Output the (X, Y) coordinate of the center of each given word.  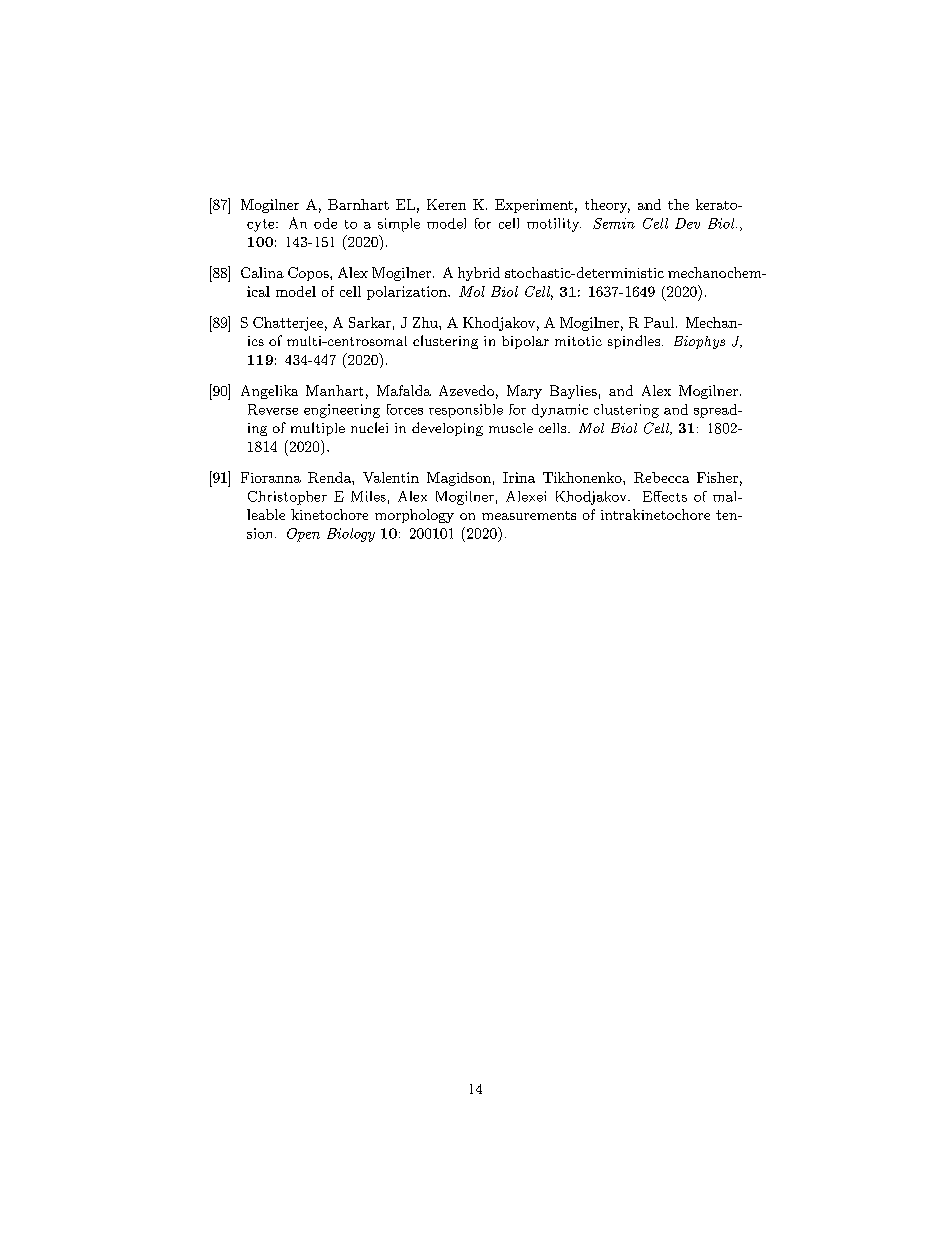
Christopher (287, 498)
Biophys (699, 342)
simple (399, 225)
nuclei (369, 427)
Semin (614, 223)
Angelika (269, 392)
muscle (511, 428)
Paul (659, 322)
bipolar (525, 342)
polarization (408, 293)
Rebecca (661, 477)
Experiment (534, 206)
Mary (524, 392)
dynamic (560, 411)
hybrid (479, 274)
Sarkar (370, 322)
